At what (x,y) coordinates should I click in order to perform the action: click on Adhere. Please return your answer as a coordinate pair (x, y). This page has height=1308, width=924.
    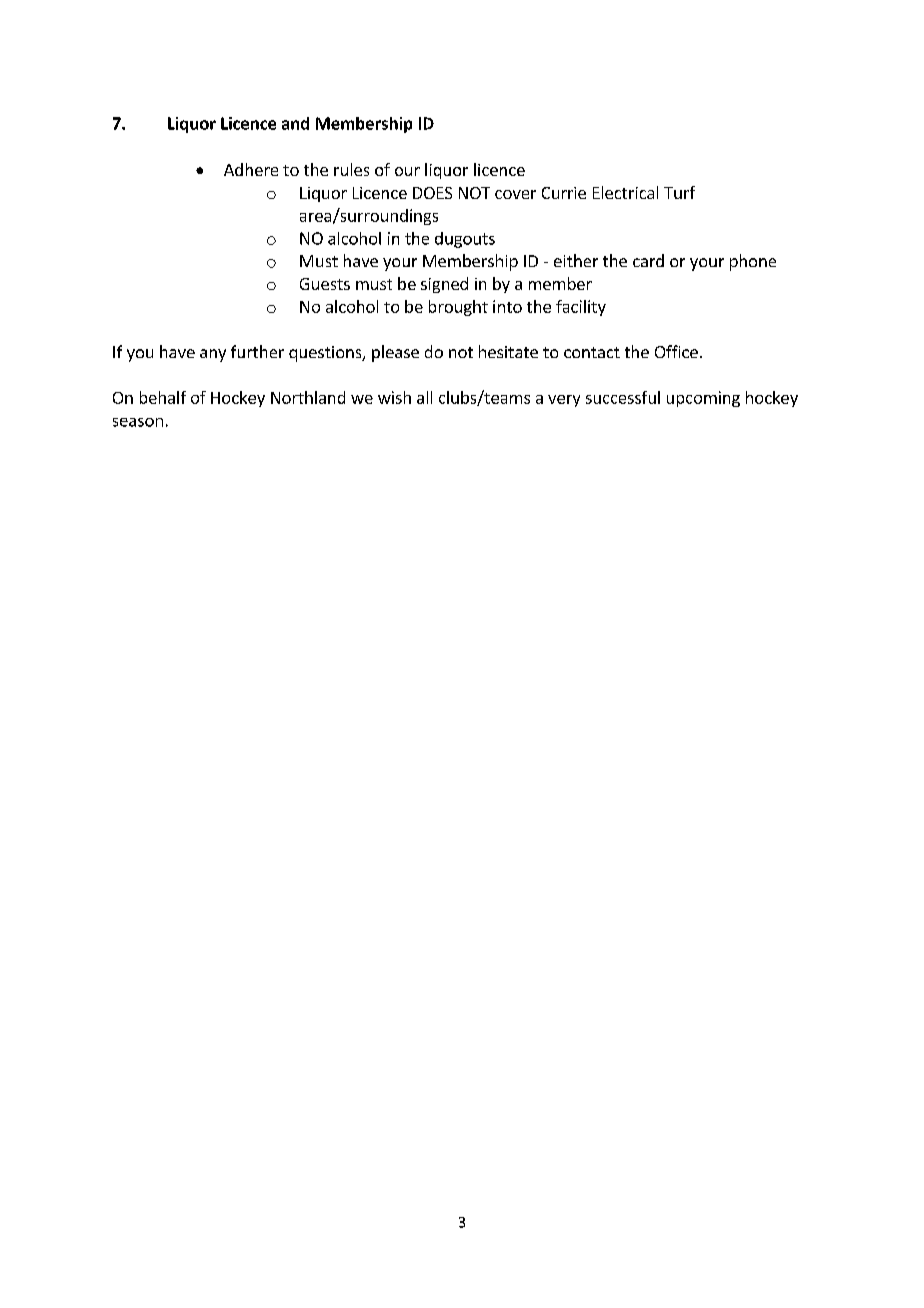
    Looking at the image, I should click on (251, 169).
